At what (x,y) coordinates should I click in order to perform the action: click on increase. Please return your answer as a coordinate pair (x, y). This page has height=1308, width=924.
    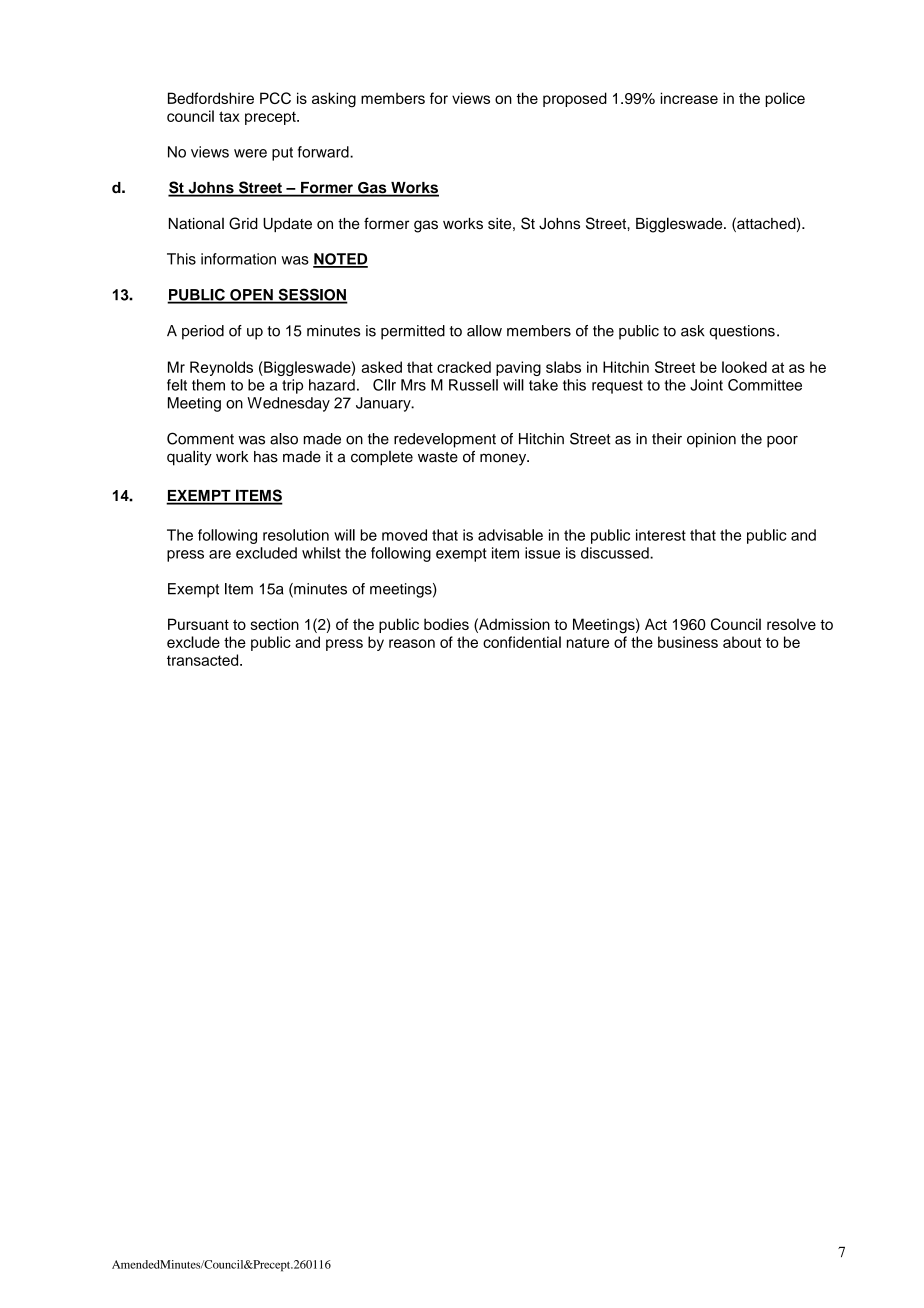
    Looking at the image, I should click on (689, 98).
